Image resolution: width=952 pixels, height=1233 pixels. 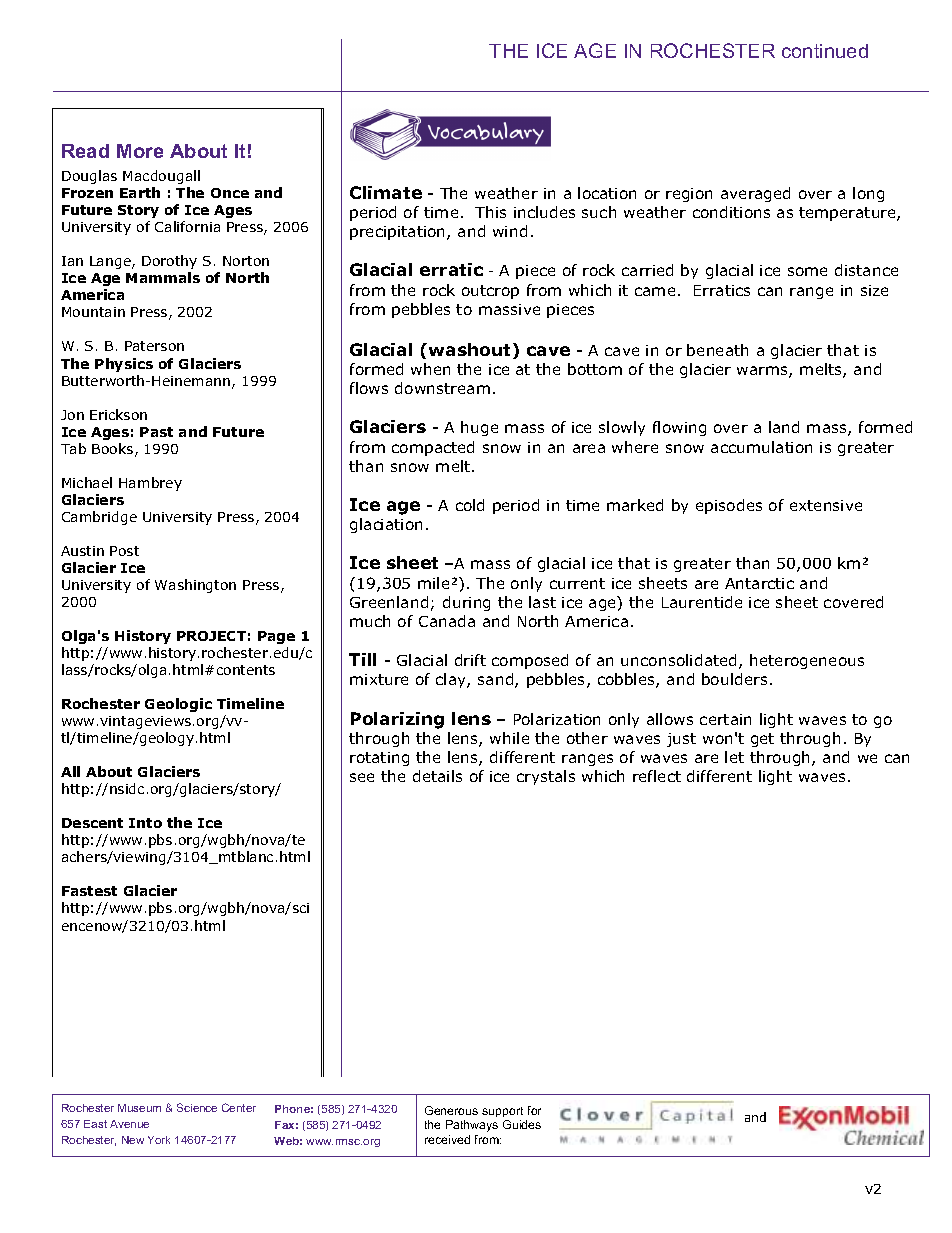 What do you see at coordinates (761, 447) in the screenshot?
I see `accumulation` at bounding box center [761, 447].
